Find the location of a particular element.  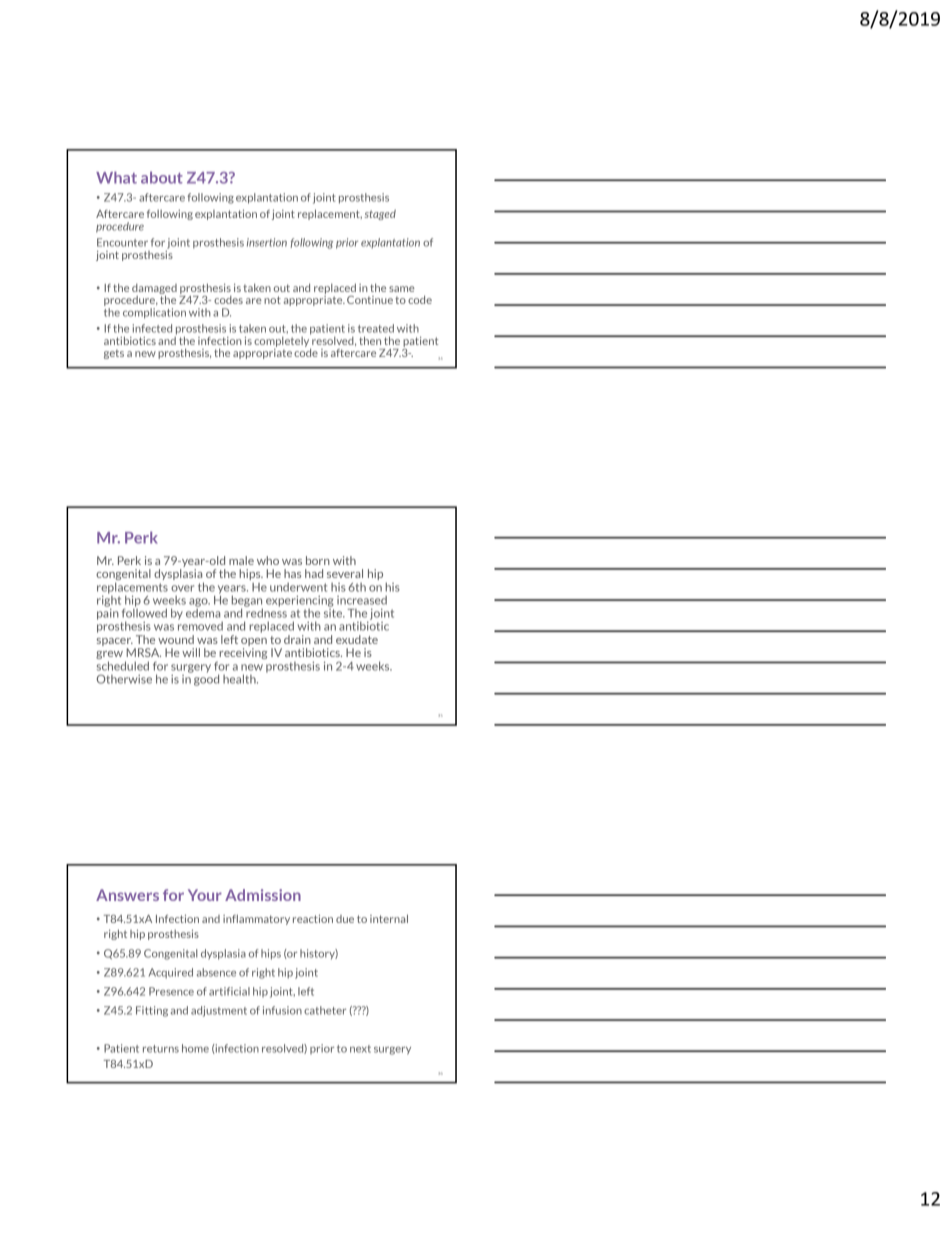

infusion is located at coordinates (282, 1010).
